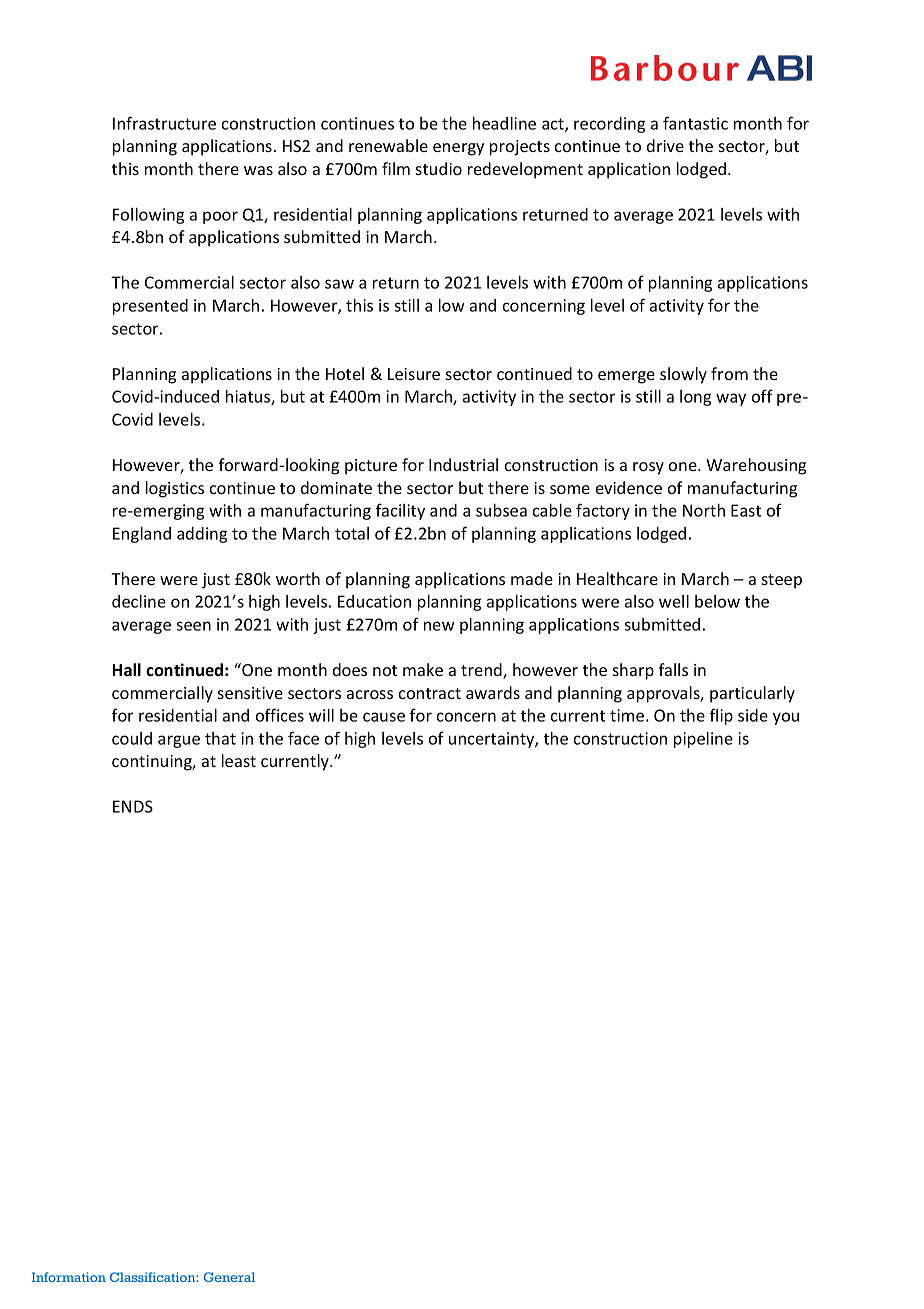  What do you see at coordinates (126, 669) in the screenshot?
I see `Hall` at bounding box center [126, 669].
